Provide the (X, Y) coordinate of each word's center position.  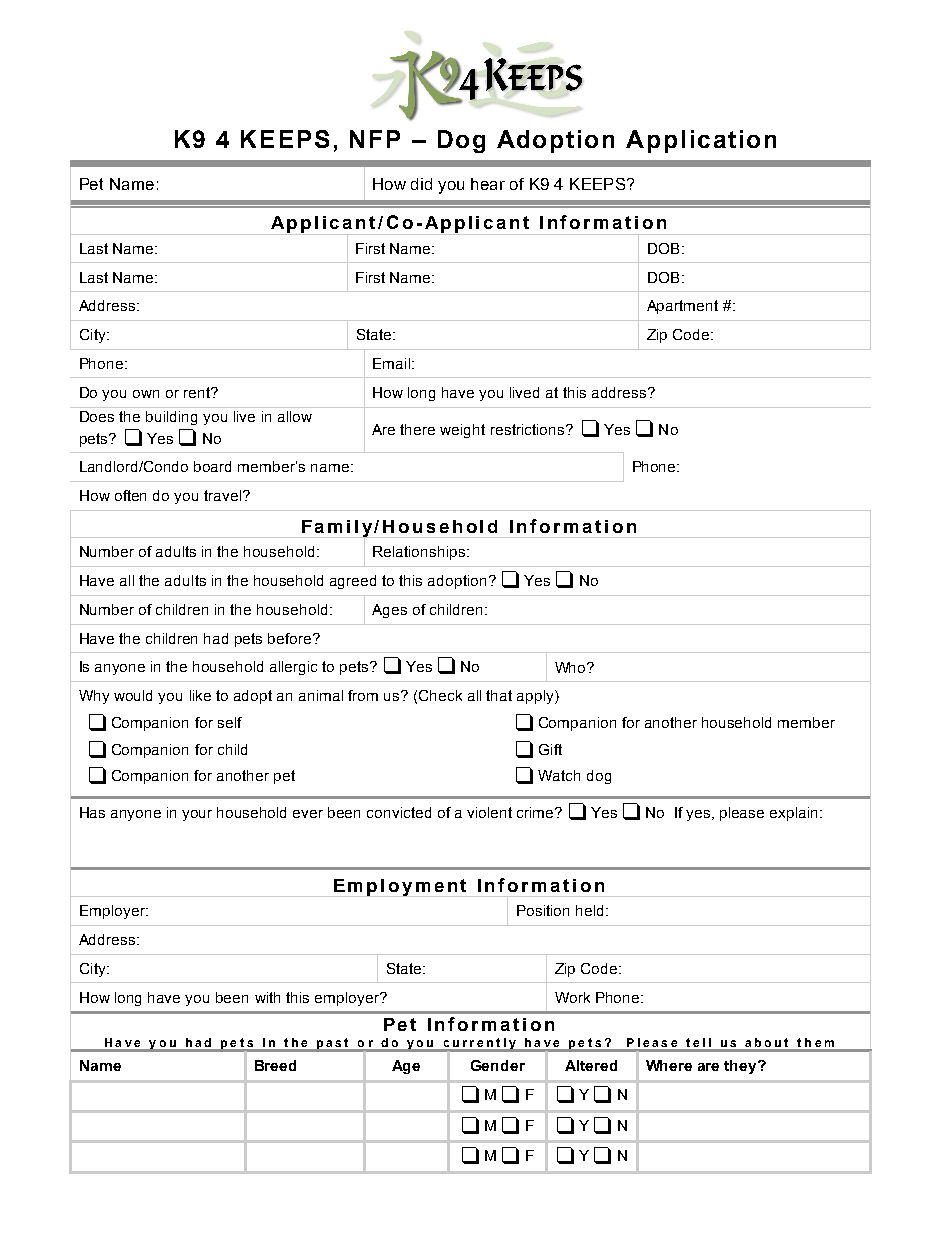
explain (793, 814)
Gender (498, 1065)
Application (701, 141)
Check (440, 695)
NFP (375, 139)
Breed (275, 1065)
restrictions (529, 429)
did (421, 184)
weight (462, 431)
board (212, 466)
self (230, 722)
